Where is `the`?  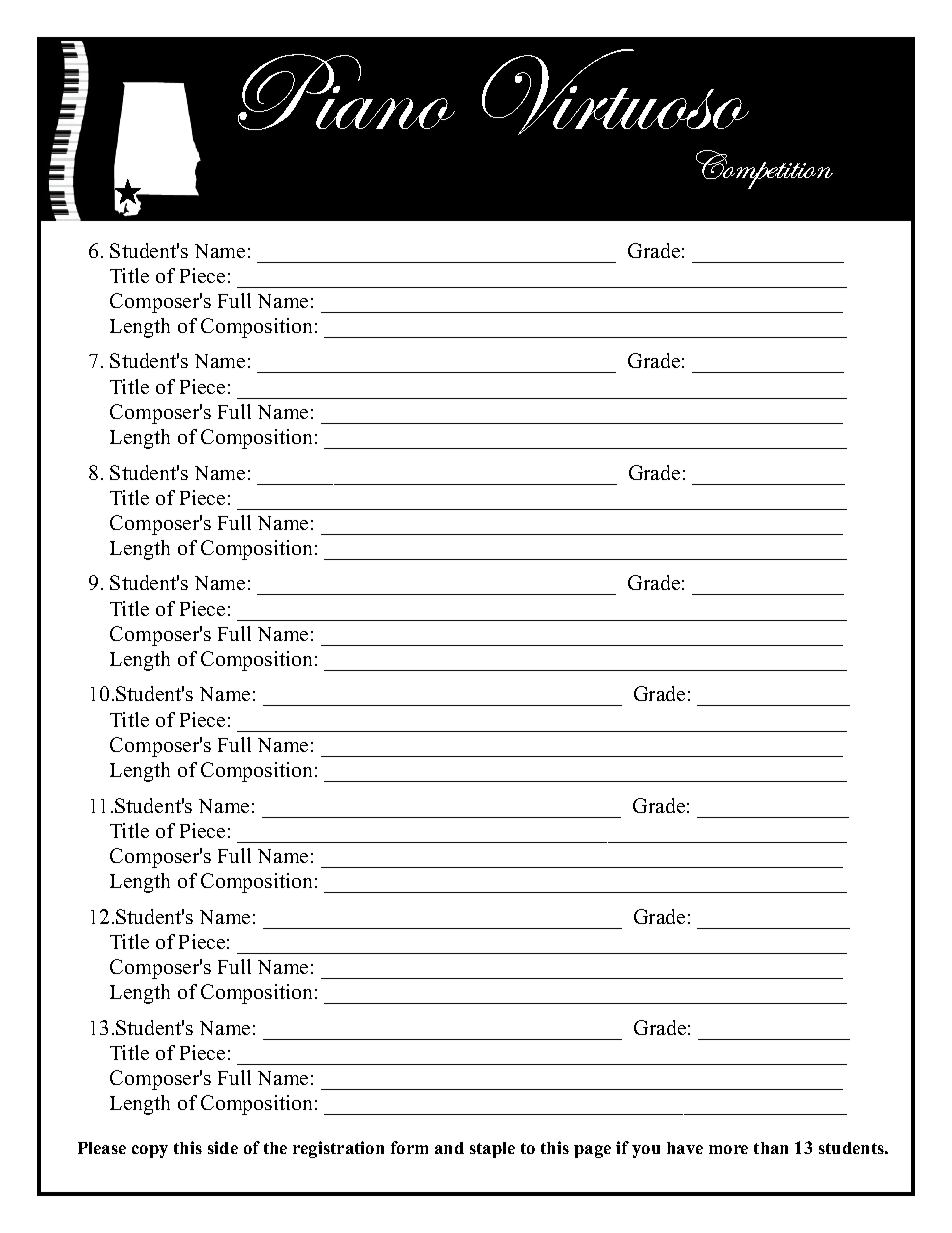
the is located at coordinates (275, 1148).
